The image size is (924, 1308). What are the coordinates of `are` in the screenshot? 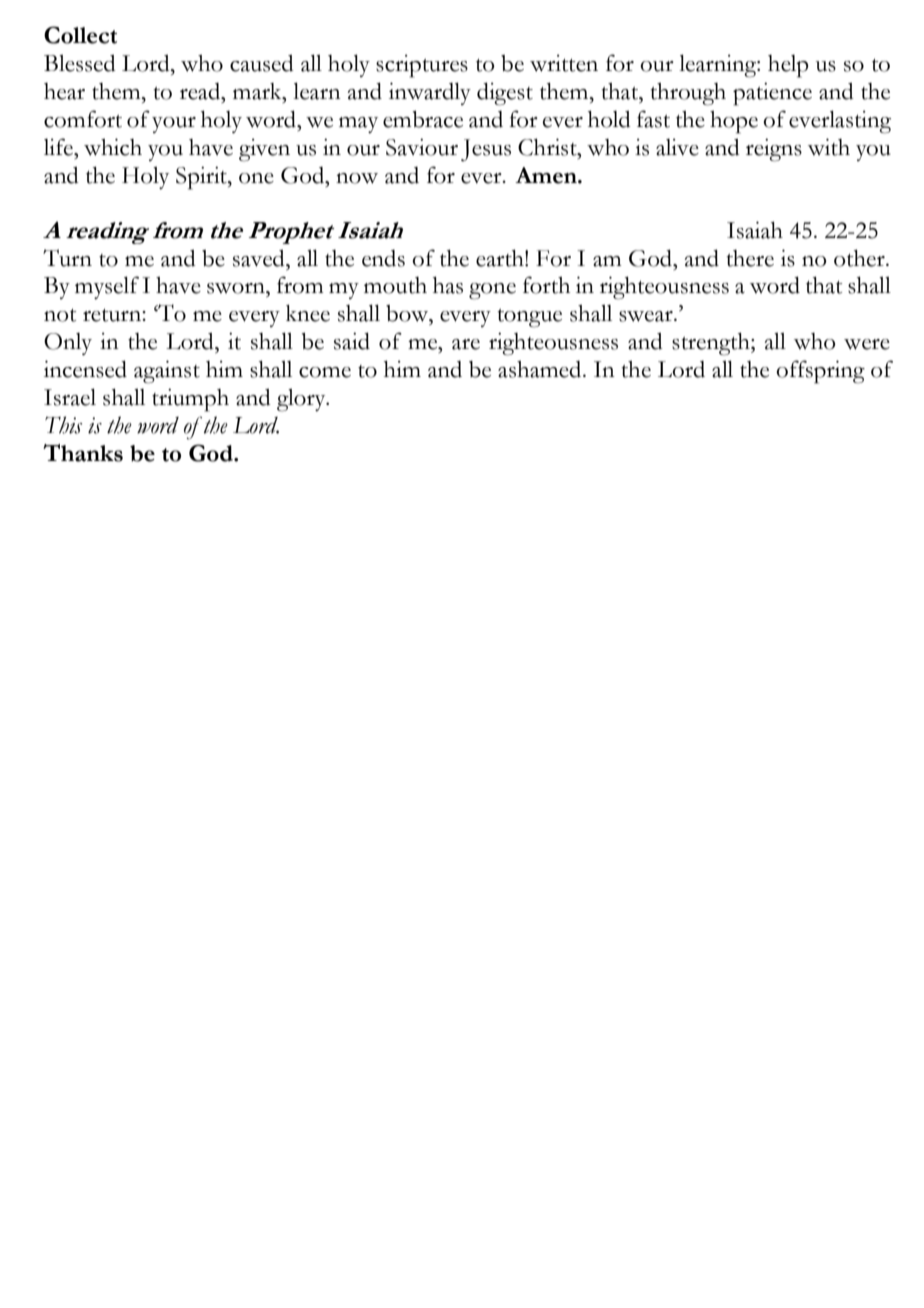 It's located at (466, 344).
